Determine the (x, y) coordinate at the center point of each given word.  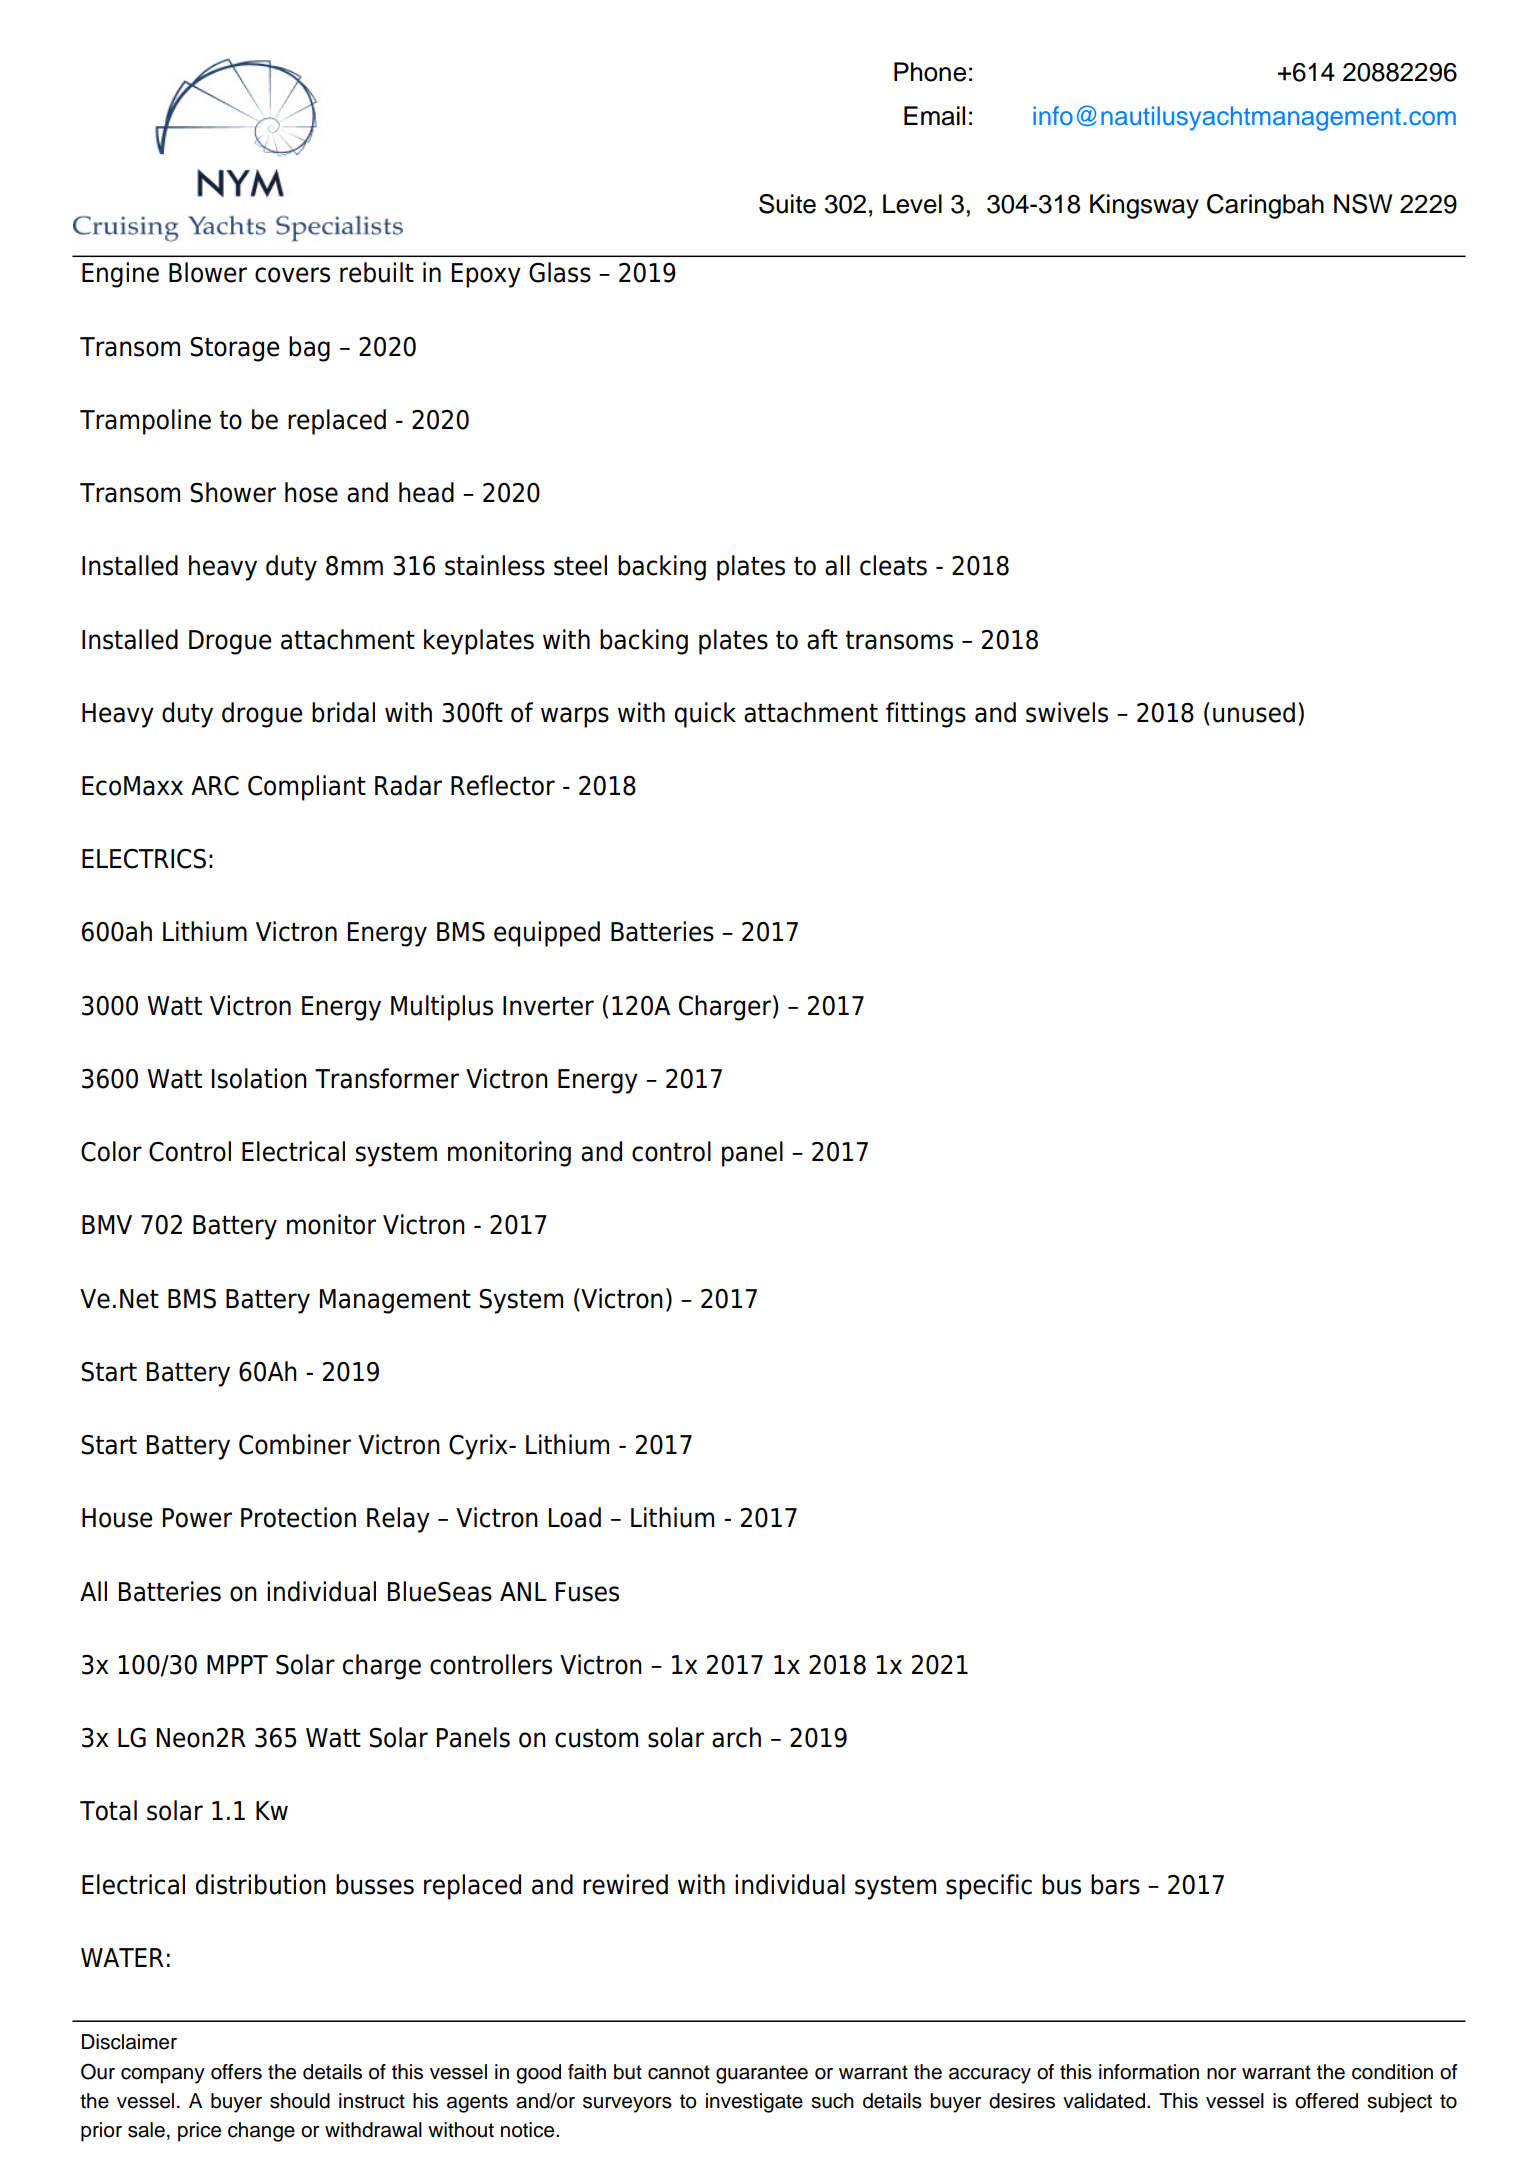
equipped (547, 934)
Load (575, 1517)
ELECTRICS (144, 859)
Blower (208, 272)
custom (596, 1738)
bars (1115, 1884)
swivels (1067, 712)
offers (236, 2072)
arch (736, 1737)
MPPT (237, 1664)
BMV (107, 1224)
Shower (233, 492)
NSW (1363, 204)
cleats (893, 565)
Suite (787, 204)
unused (1254, 712)
